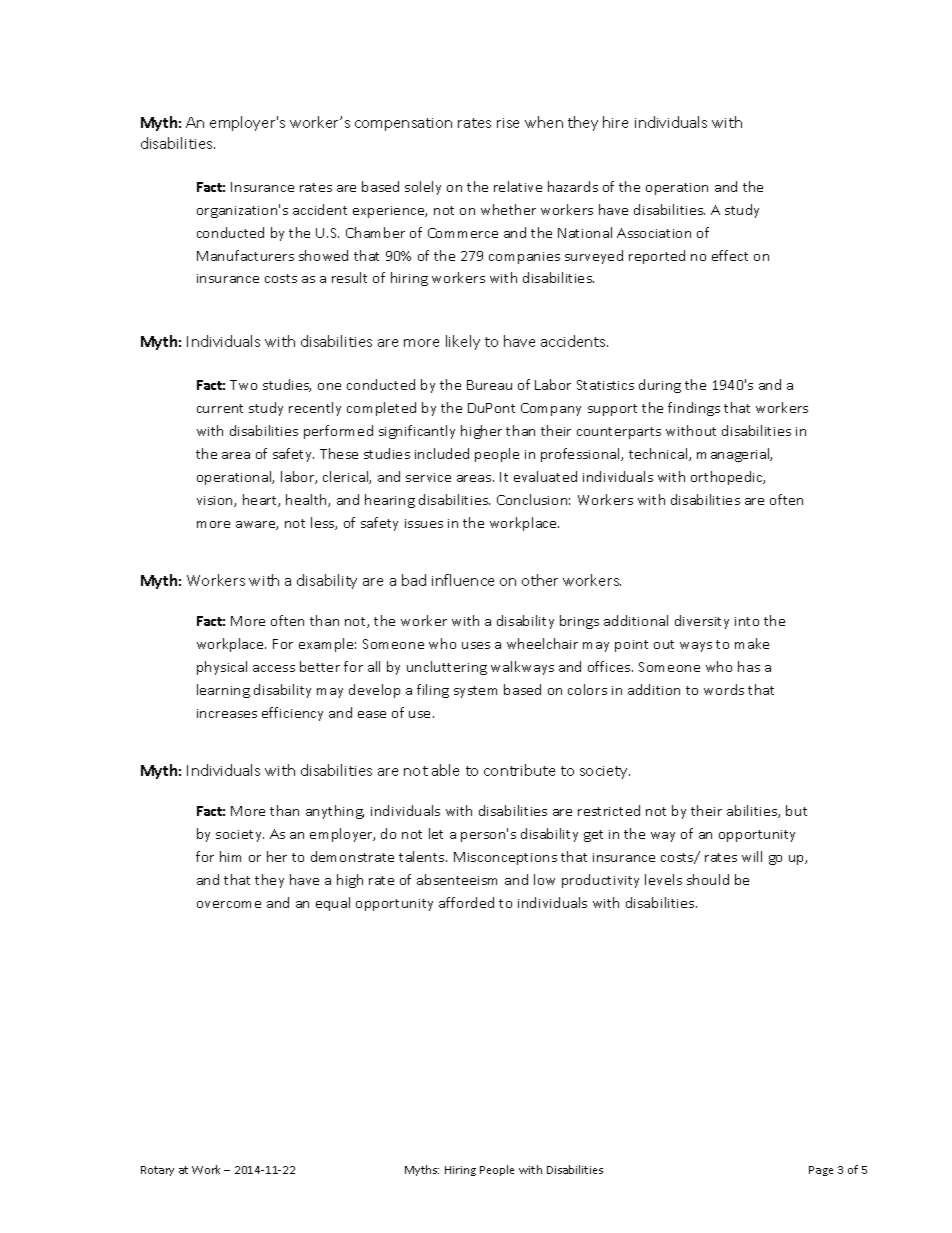 The width and height of the screenshot is (952, 1233). What do you see at coordinates (508, 123) in the screenshot?
I see `rise` at bounding box center [508, 123].
